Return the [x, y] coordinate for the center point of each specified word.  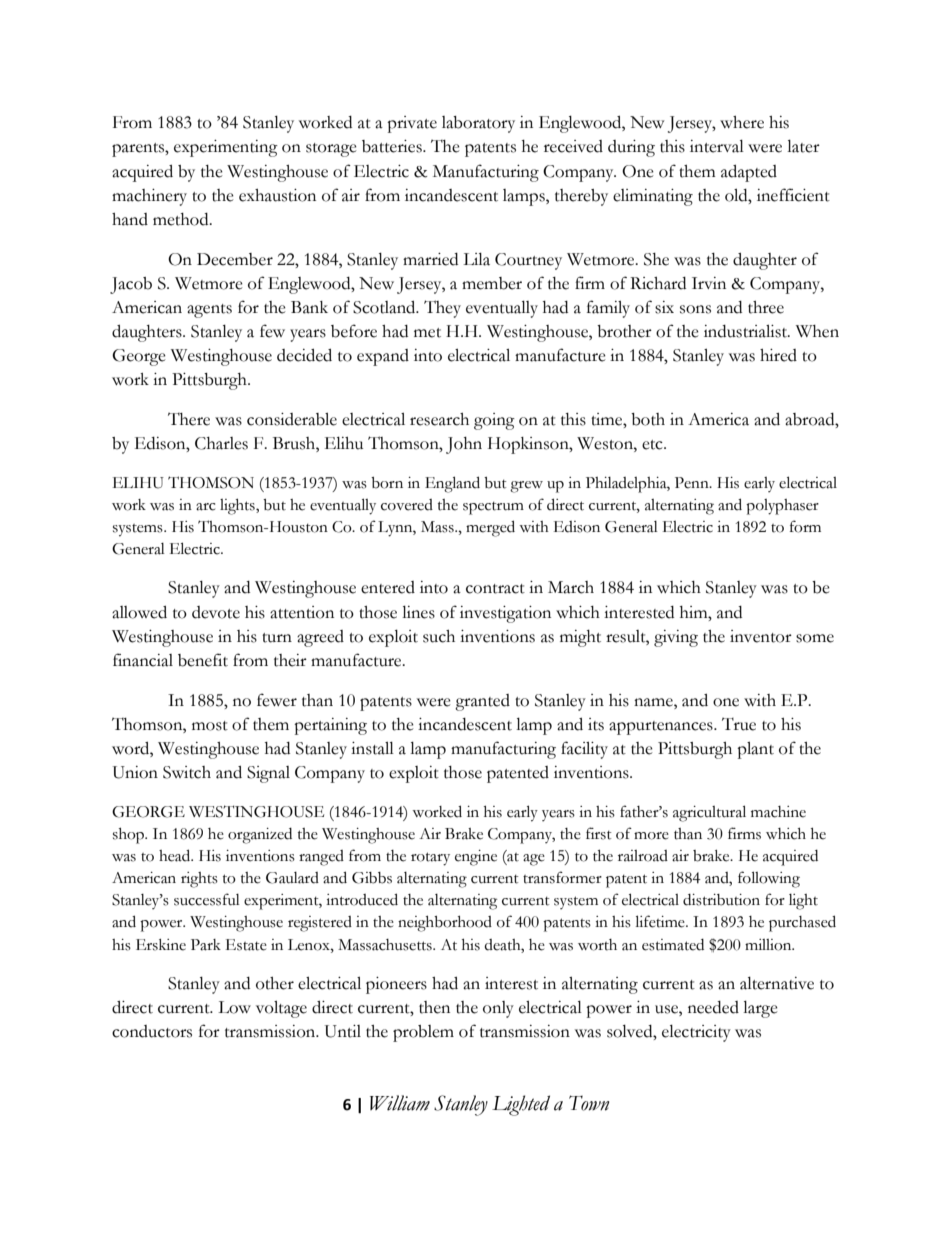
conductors [152, 1031]
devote [216, 612]
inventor [761, 636]
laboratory [478, 124]
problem [423, 1033]
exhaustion [277, 195]
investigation [505, 614]
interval [717, 146]
